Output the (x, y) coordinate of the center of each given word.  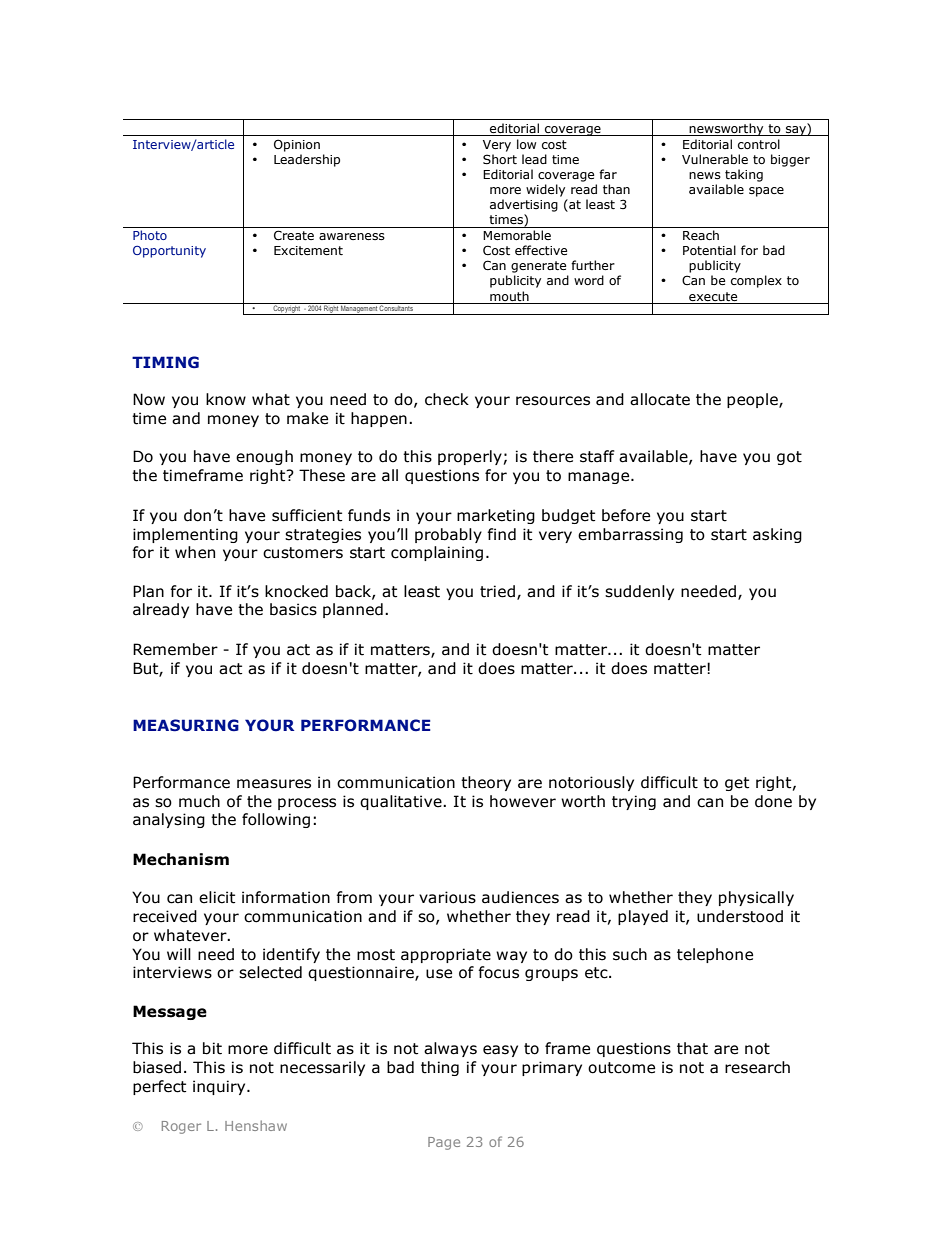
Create (294, 235)
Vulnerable (715, 159)
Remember (175, 649)
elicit (217, 897)
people (753, 400)
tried (497, 591)
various (447, 897)
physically (756, 898)
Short (500, 159)
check (447, 399)
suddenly (639, 592)
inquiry (220, 1087)
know (226, 399)
